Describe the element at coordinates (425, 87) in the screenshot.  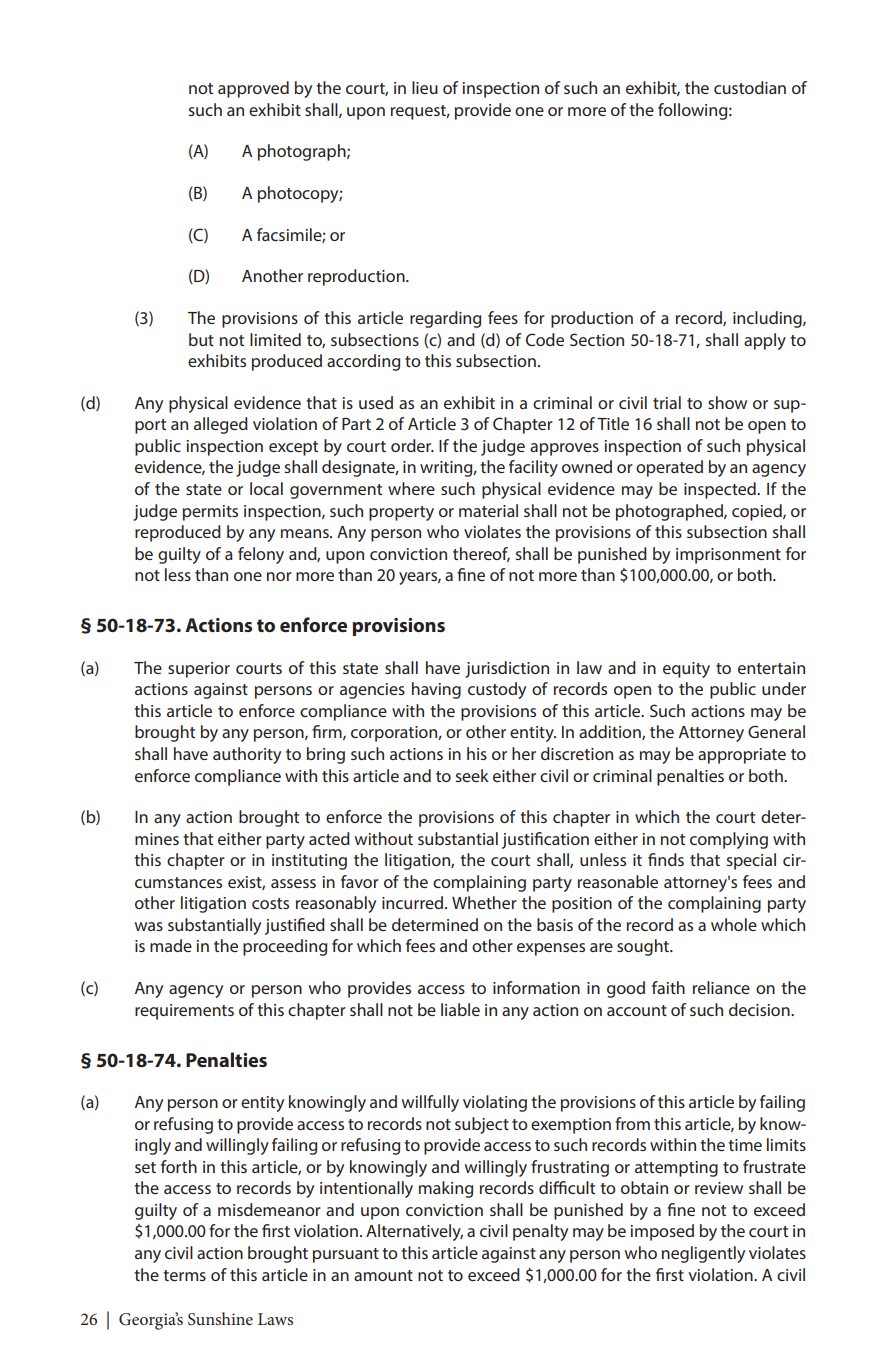
I see `lieu` at that location.
